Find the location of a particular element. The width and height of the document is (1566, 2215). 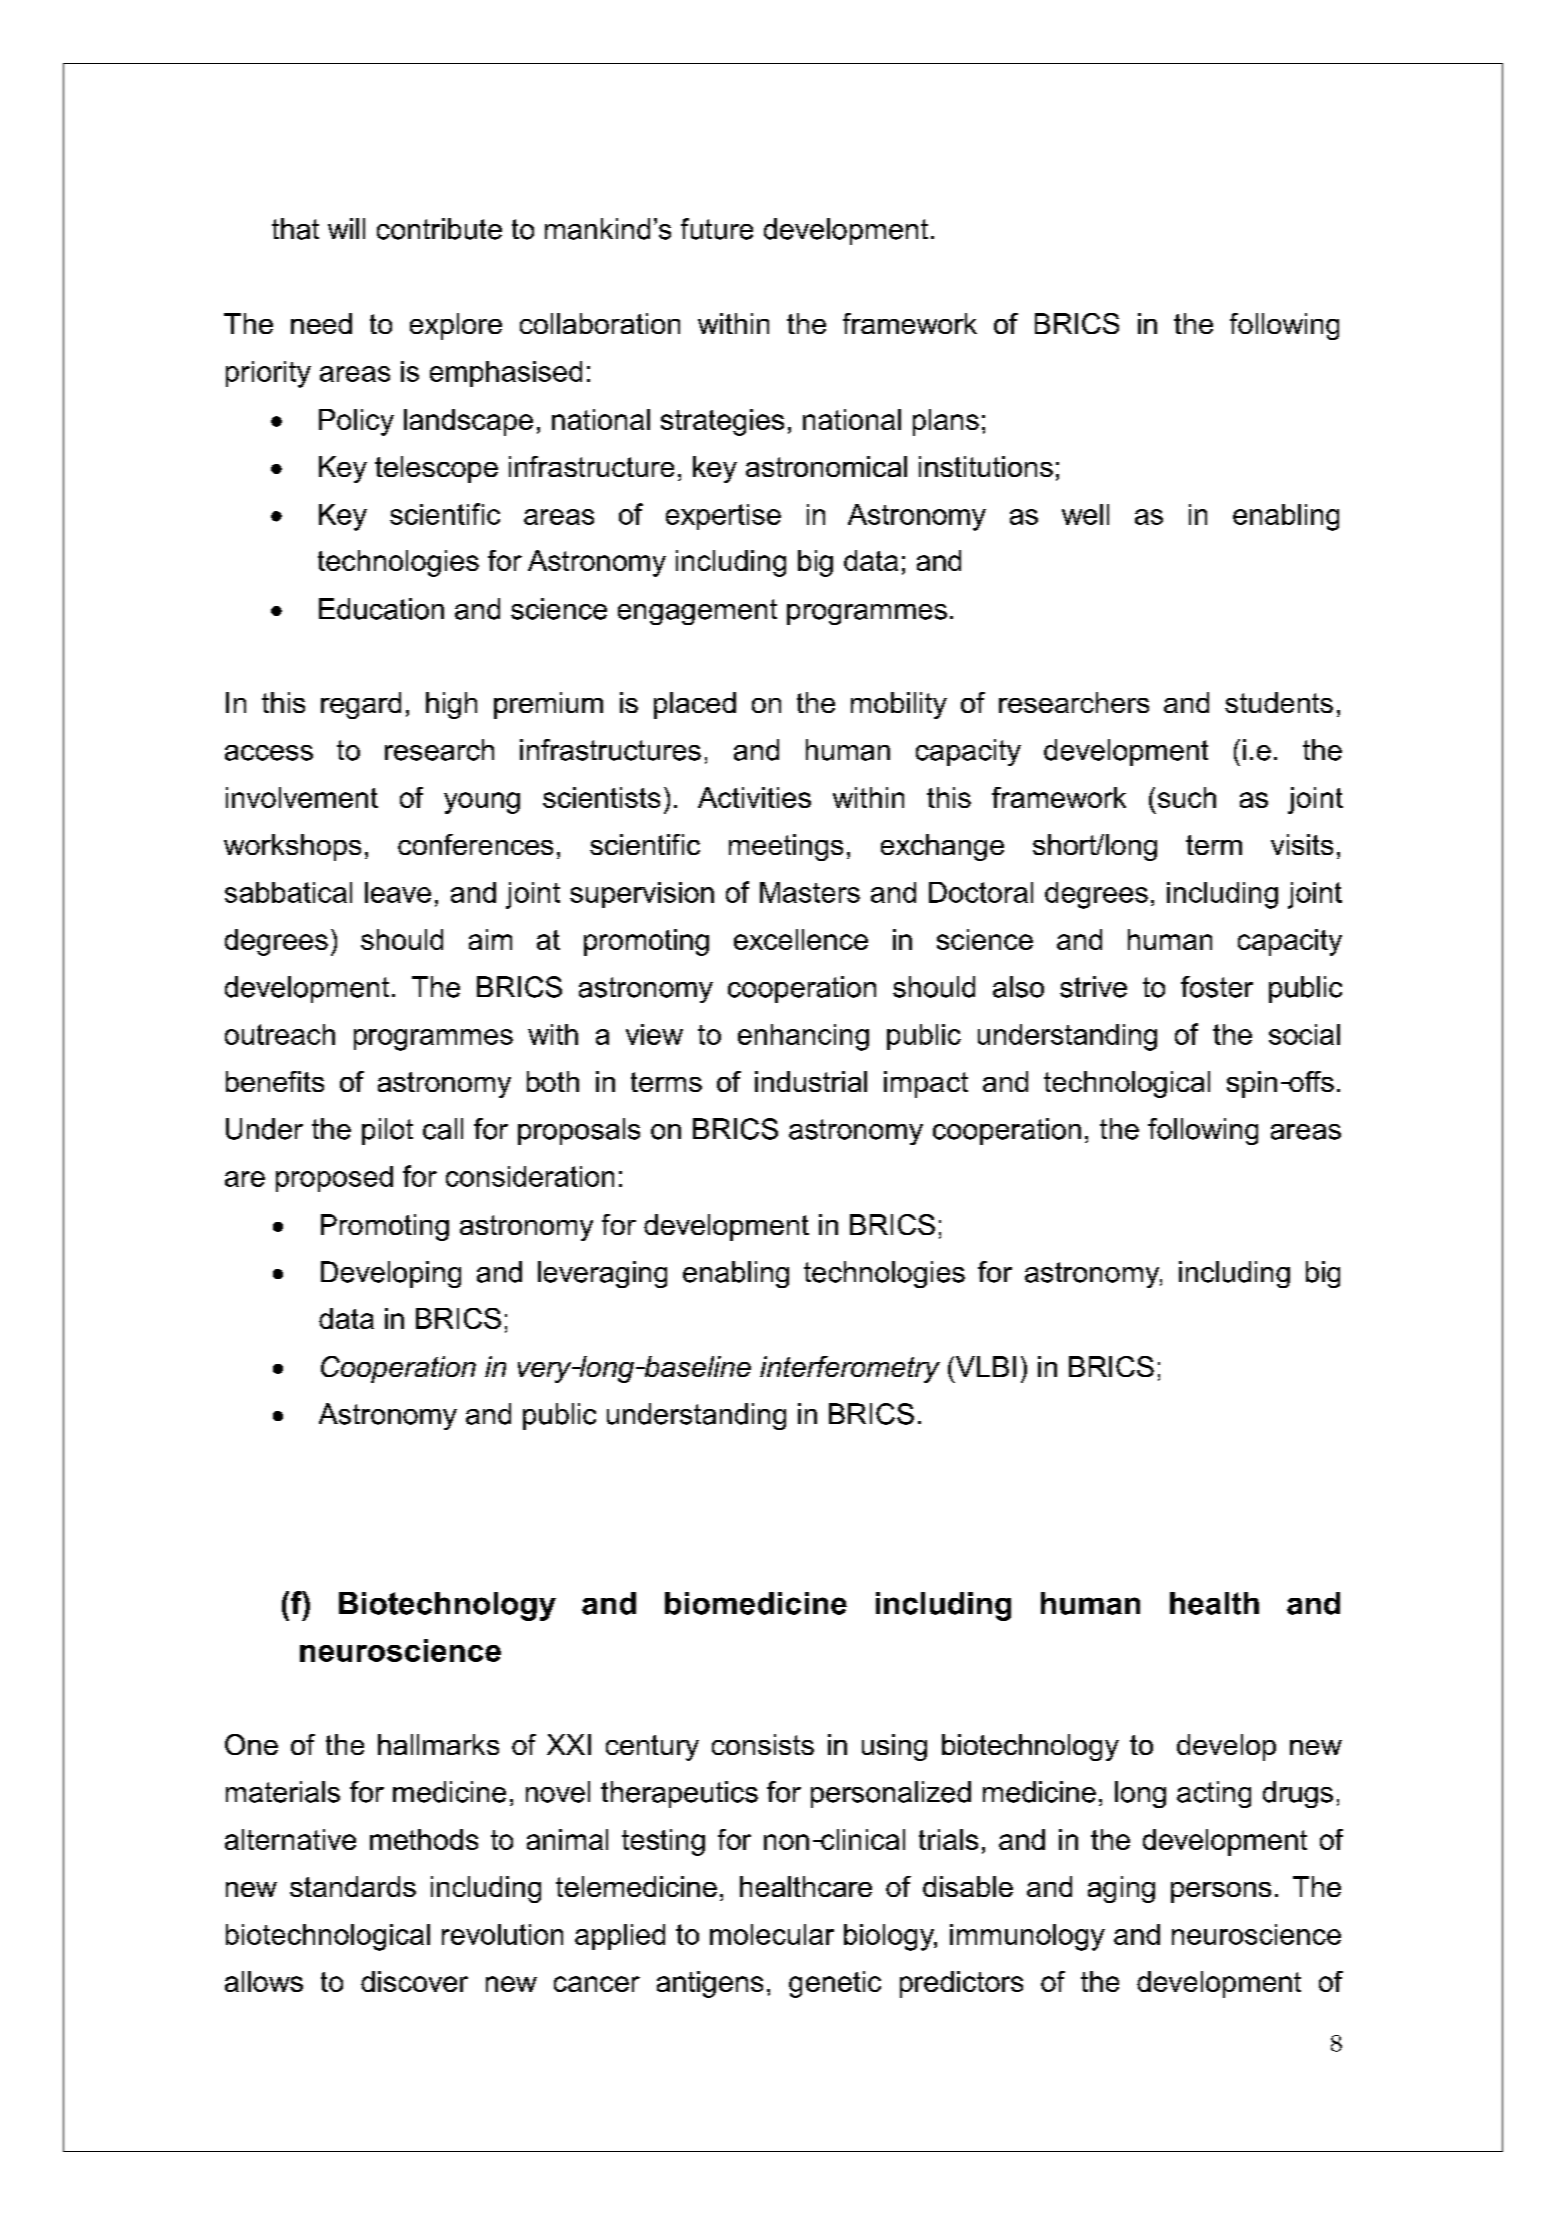

industrial is located at coordinates (811, 1081).
